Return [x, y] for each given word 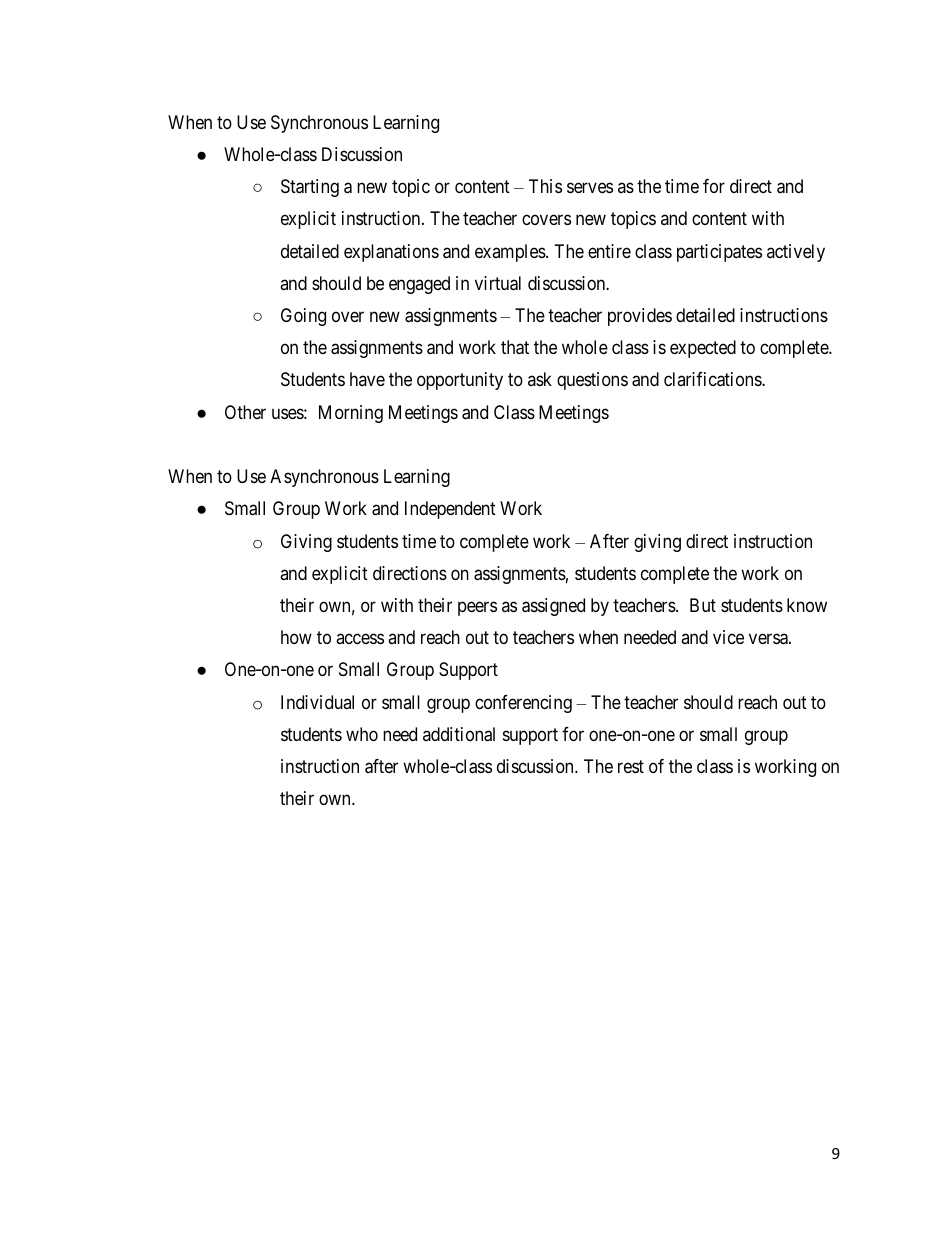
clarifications [713, 379]
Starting [310, 188]
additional [459, 734]
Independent [450, 510]
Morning [351, 414]
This [545, 186]
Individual [317, 702]
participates [719, 253]
